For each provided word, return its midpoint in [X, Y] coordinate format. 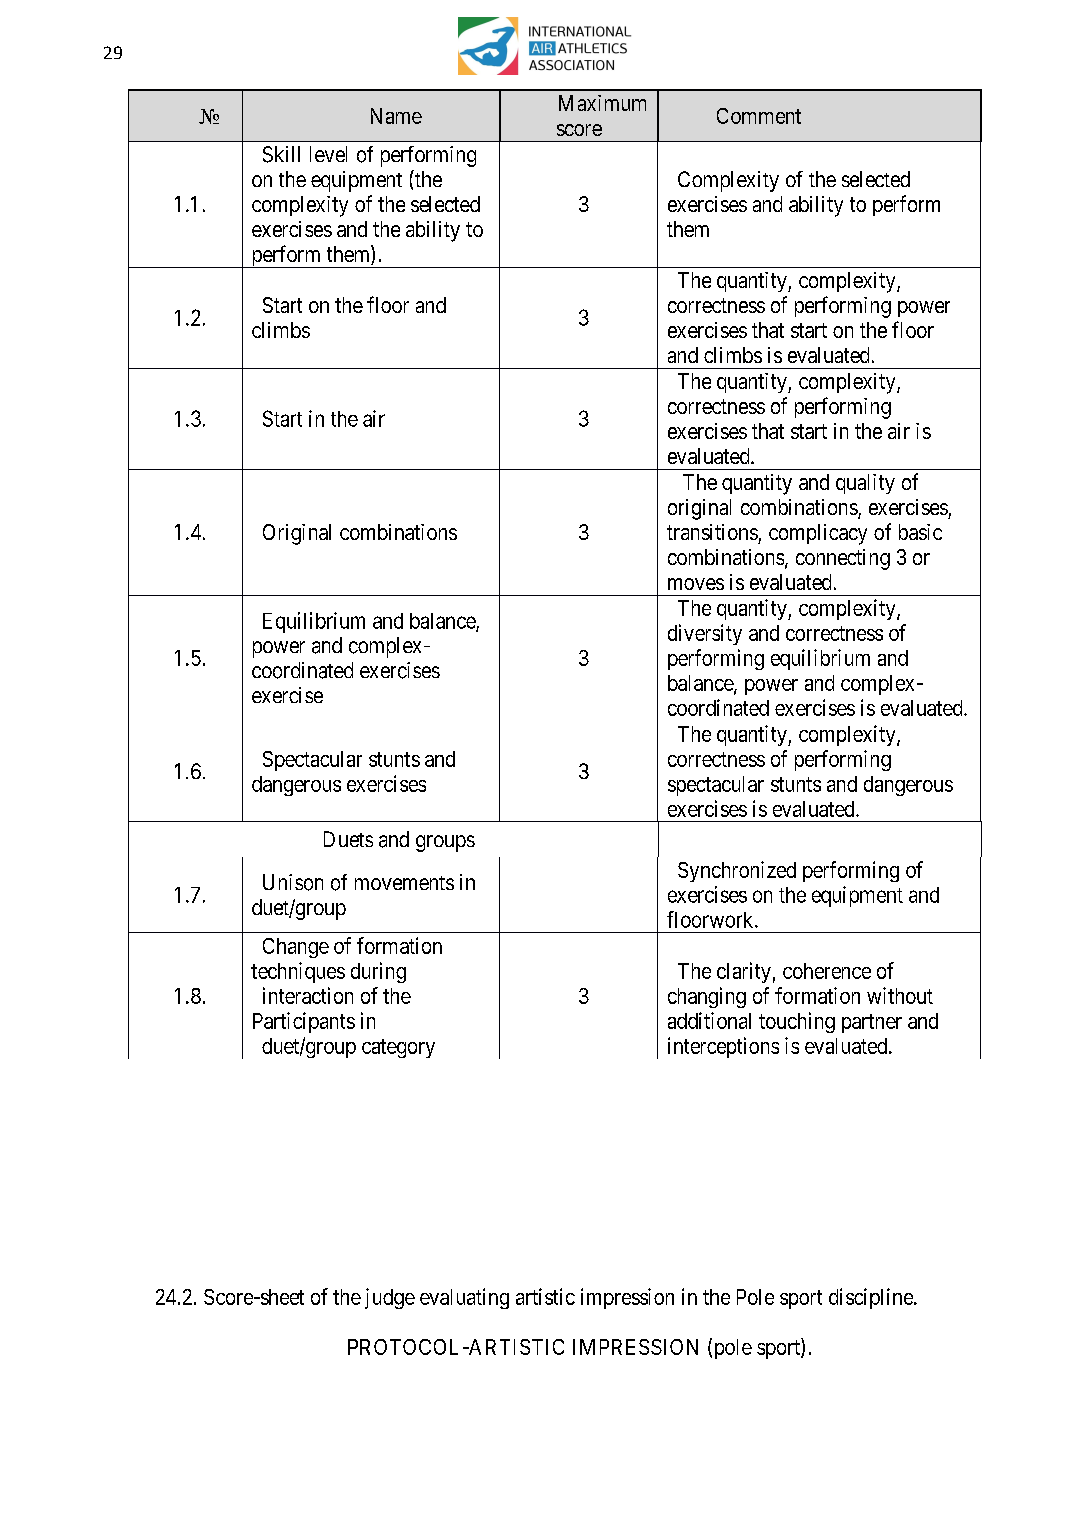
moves [696, 584]
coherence [827, 971]
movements [404, 883]
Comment [759, 116]
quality [865, 484]
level [328, 154]
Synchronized [737, 871]
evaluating [464, 1298]
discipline [872, 1298]
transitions [712, 532]
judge [390, 1298]
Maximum [602, 103]
